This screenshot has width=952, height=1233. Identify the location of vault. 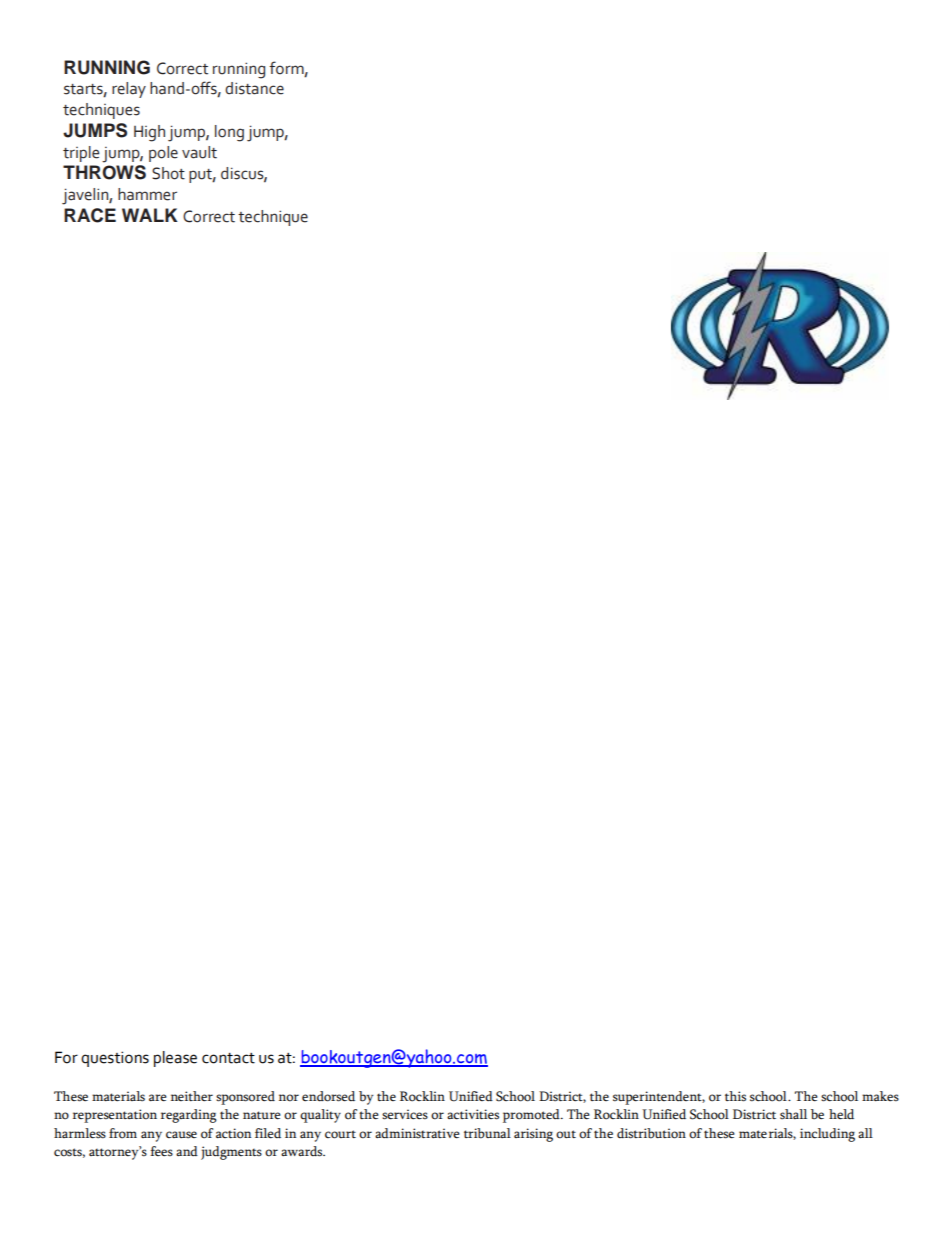
(199, 152).
